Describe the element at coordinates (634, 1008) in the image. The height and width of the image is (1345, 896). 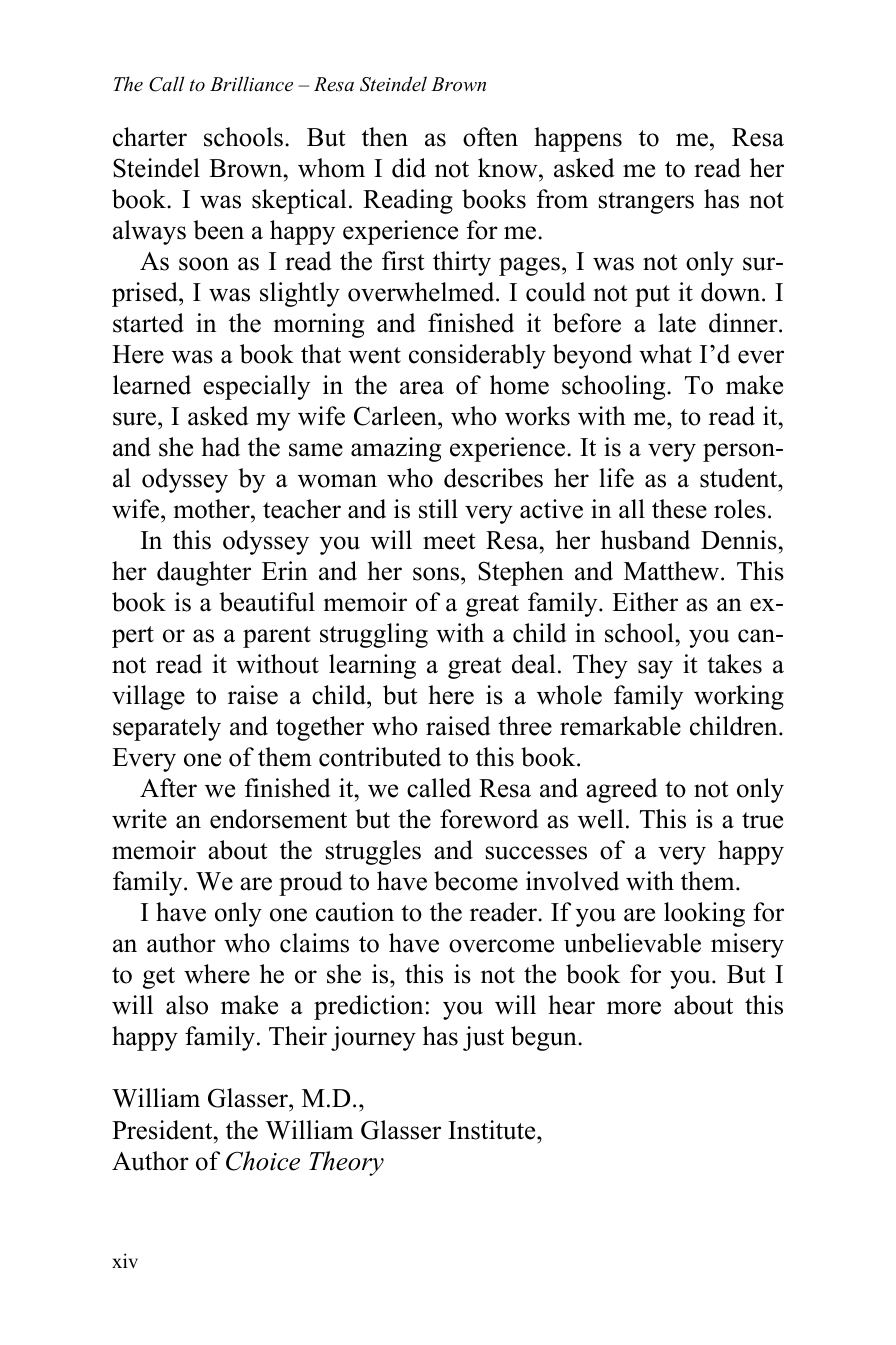
I see `more` at that location.
